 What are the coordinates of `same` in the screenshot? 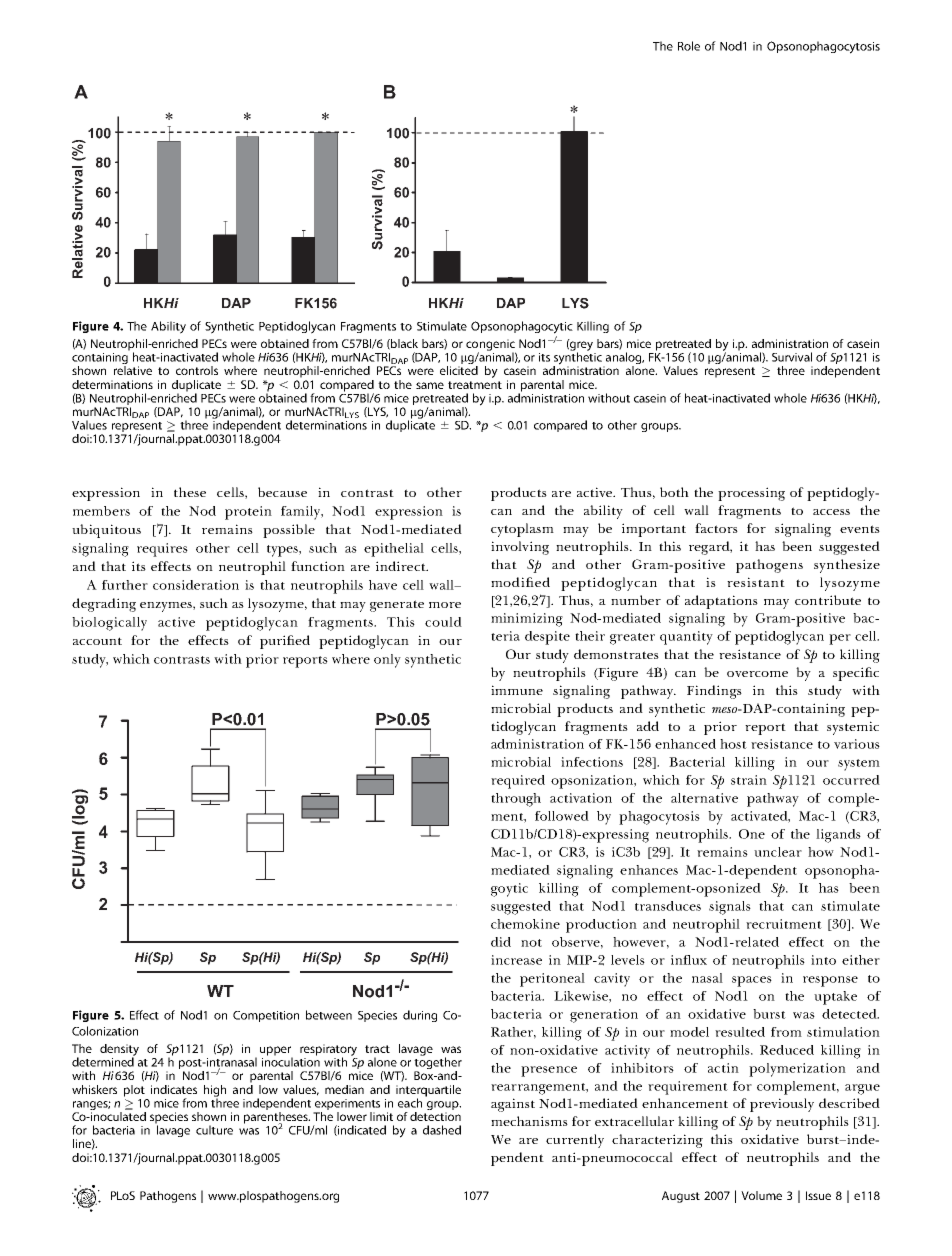 It's located at (430, 385).
